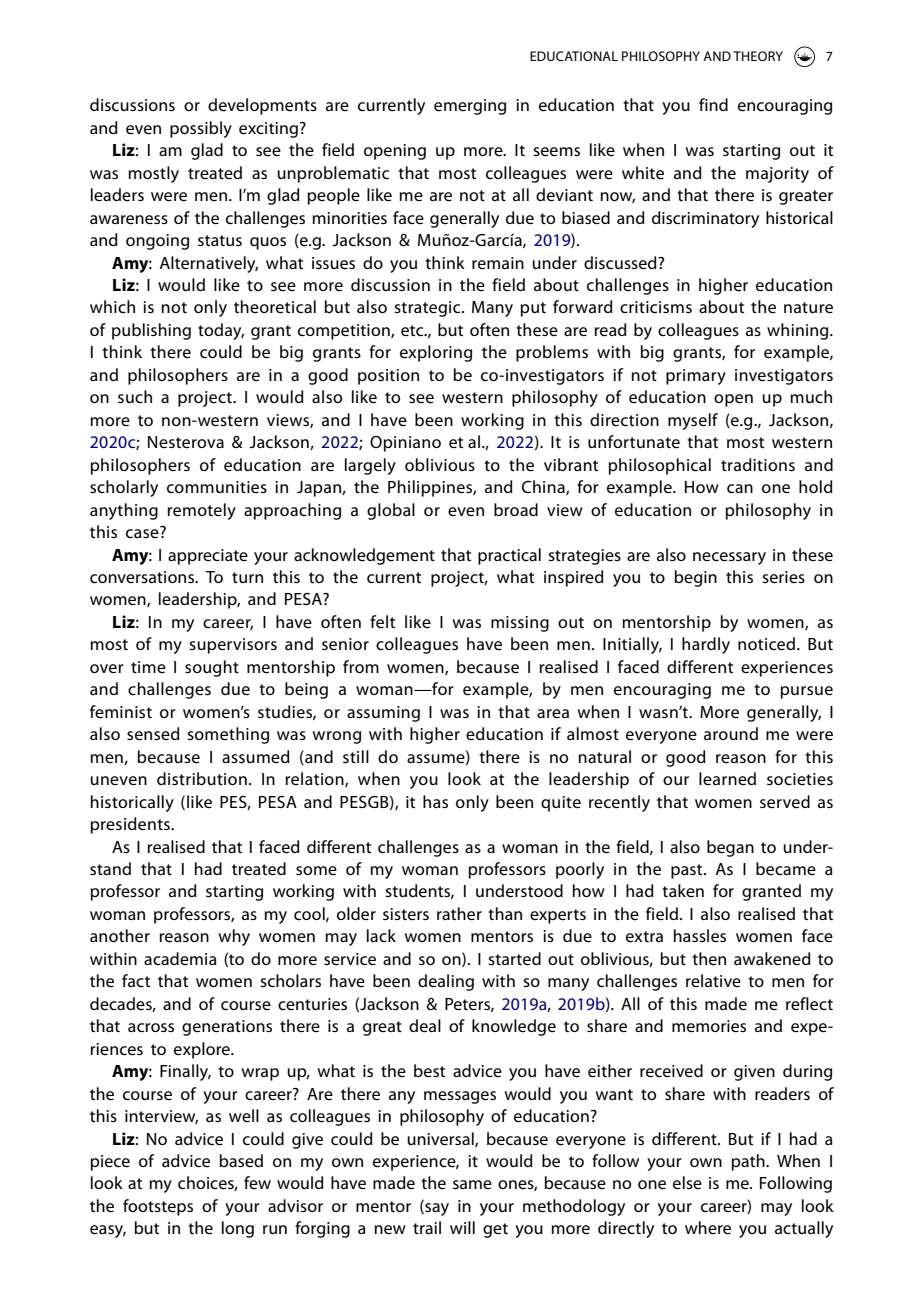 The width and height of the screenshot is (923, 1316). Describe the element at coordinates (713, 104) in the screenshot. I see `find` at that location.
